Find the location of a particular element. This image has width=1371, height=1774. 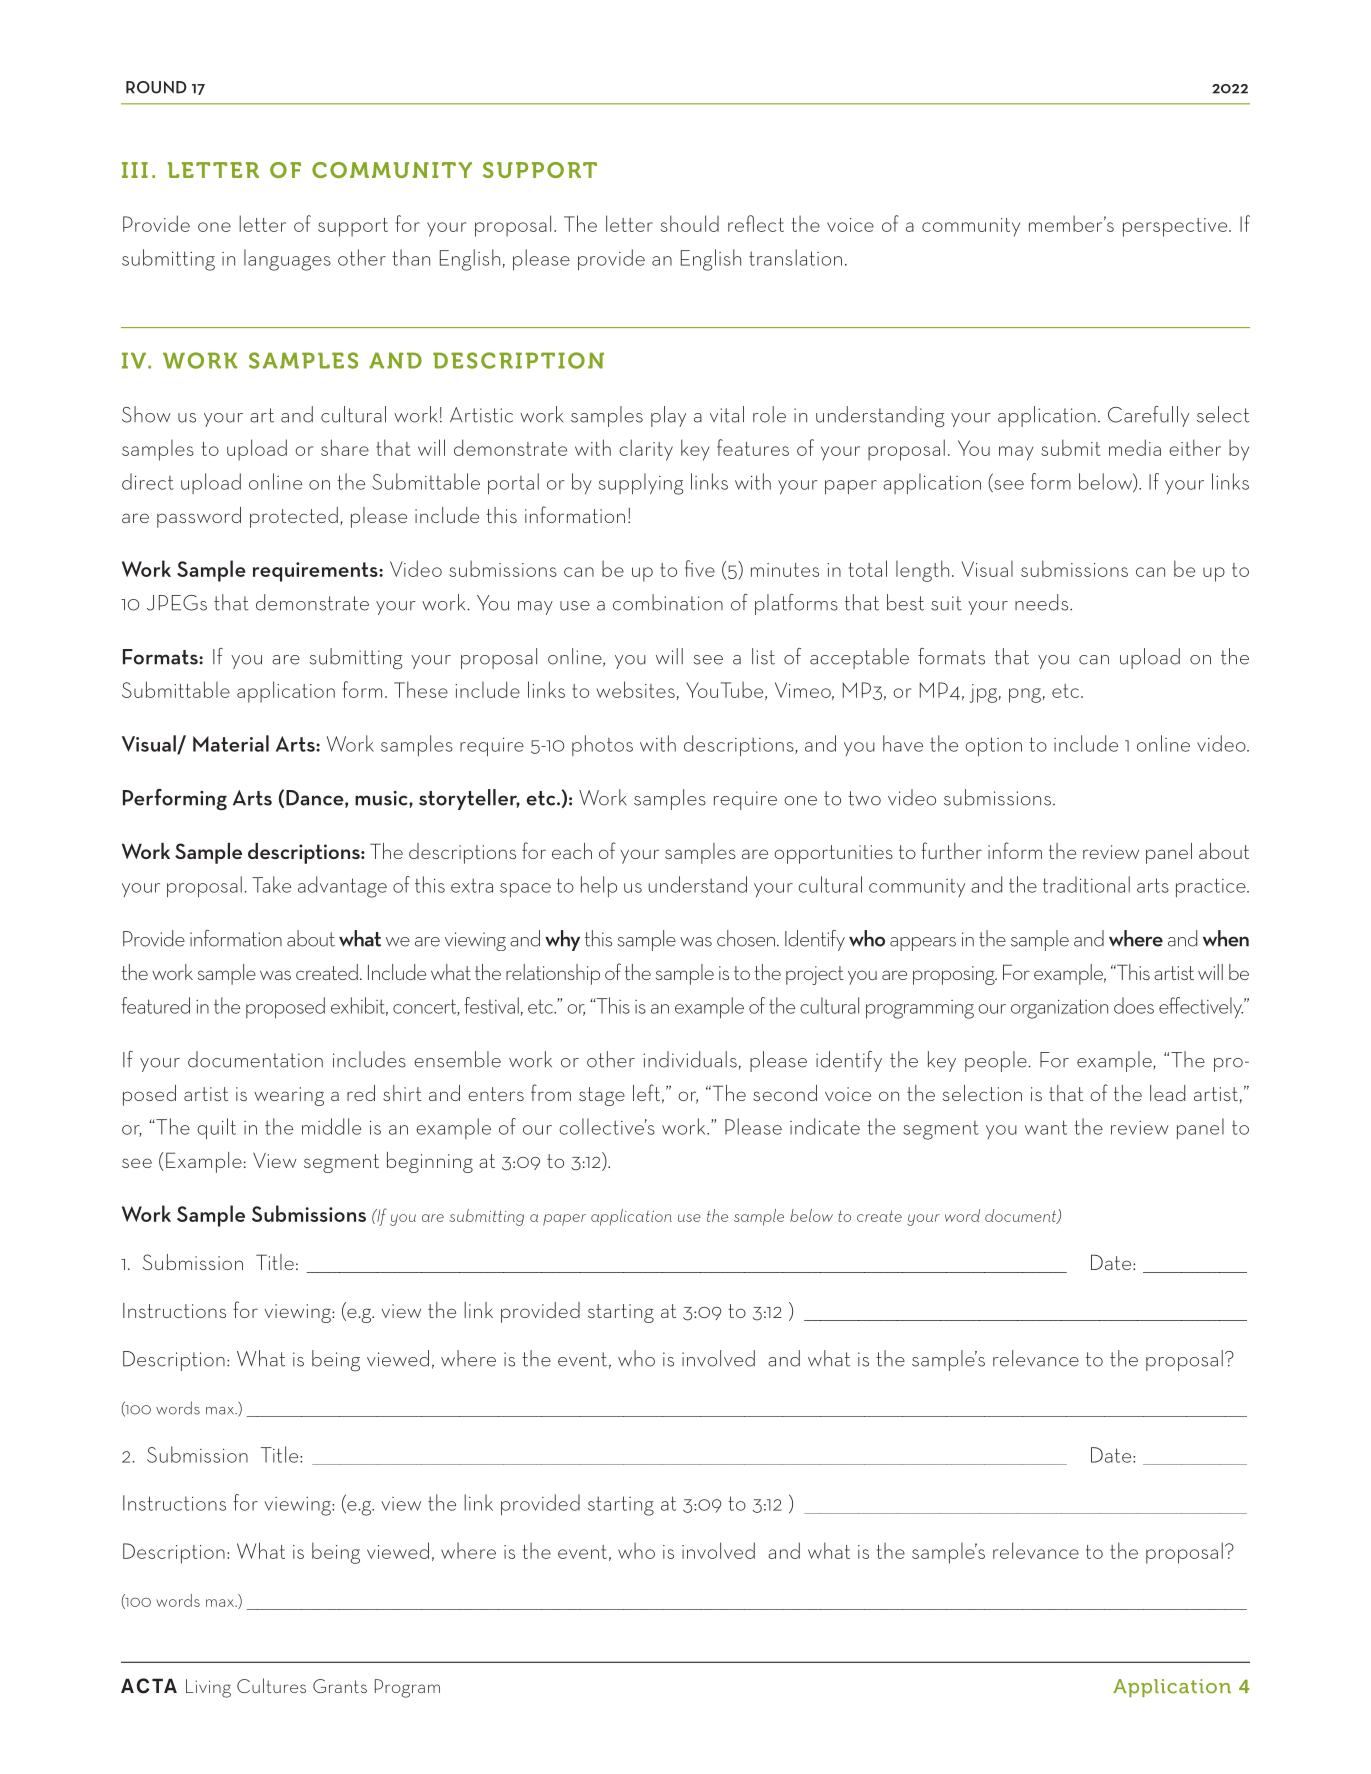

Cultures is located at coordinates (271, 1685).
